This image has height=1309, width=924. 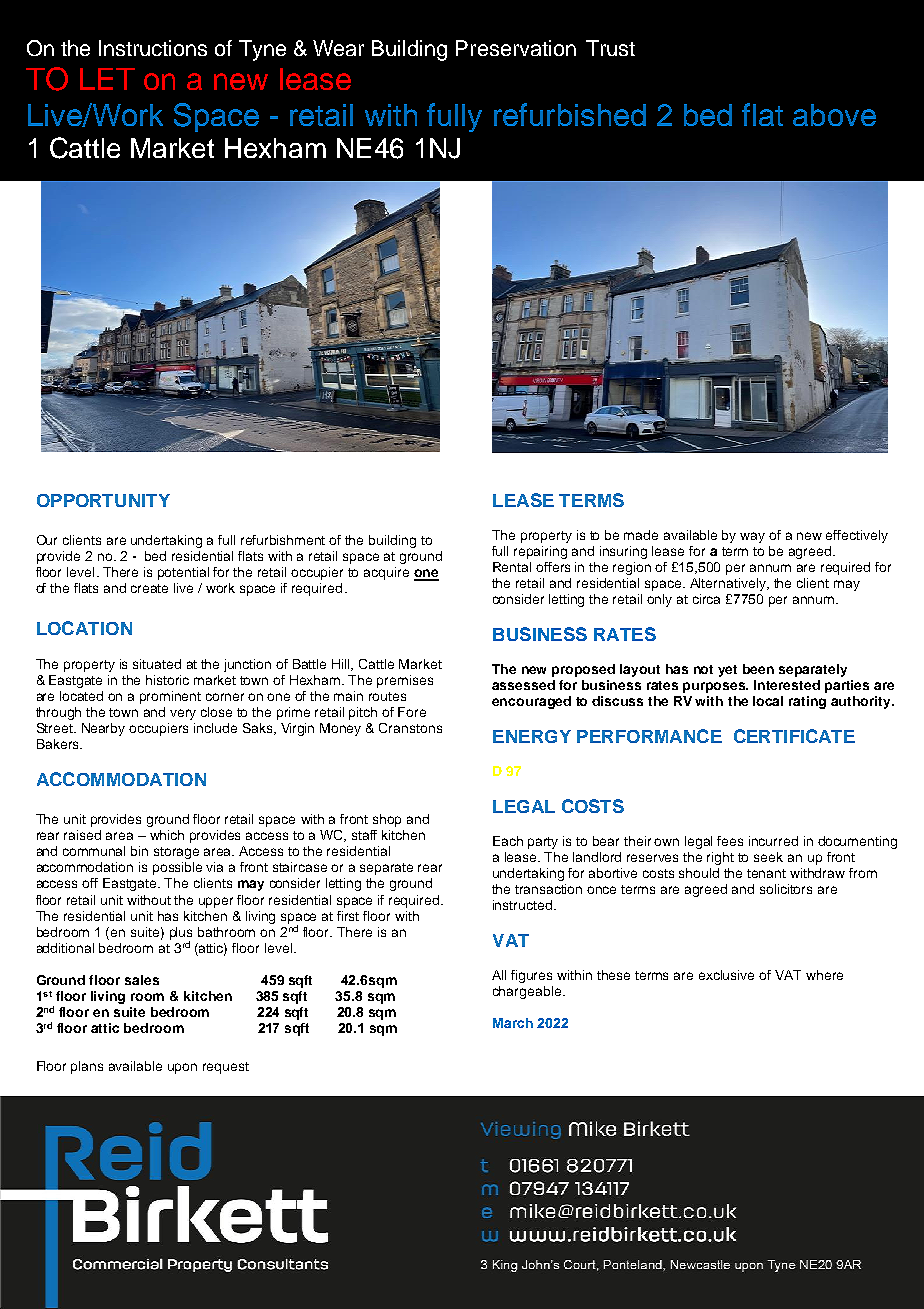 I want to click on upon, so click(x=182, y=1068).
